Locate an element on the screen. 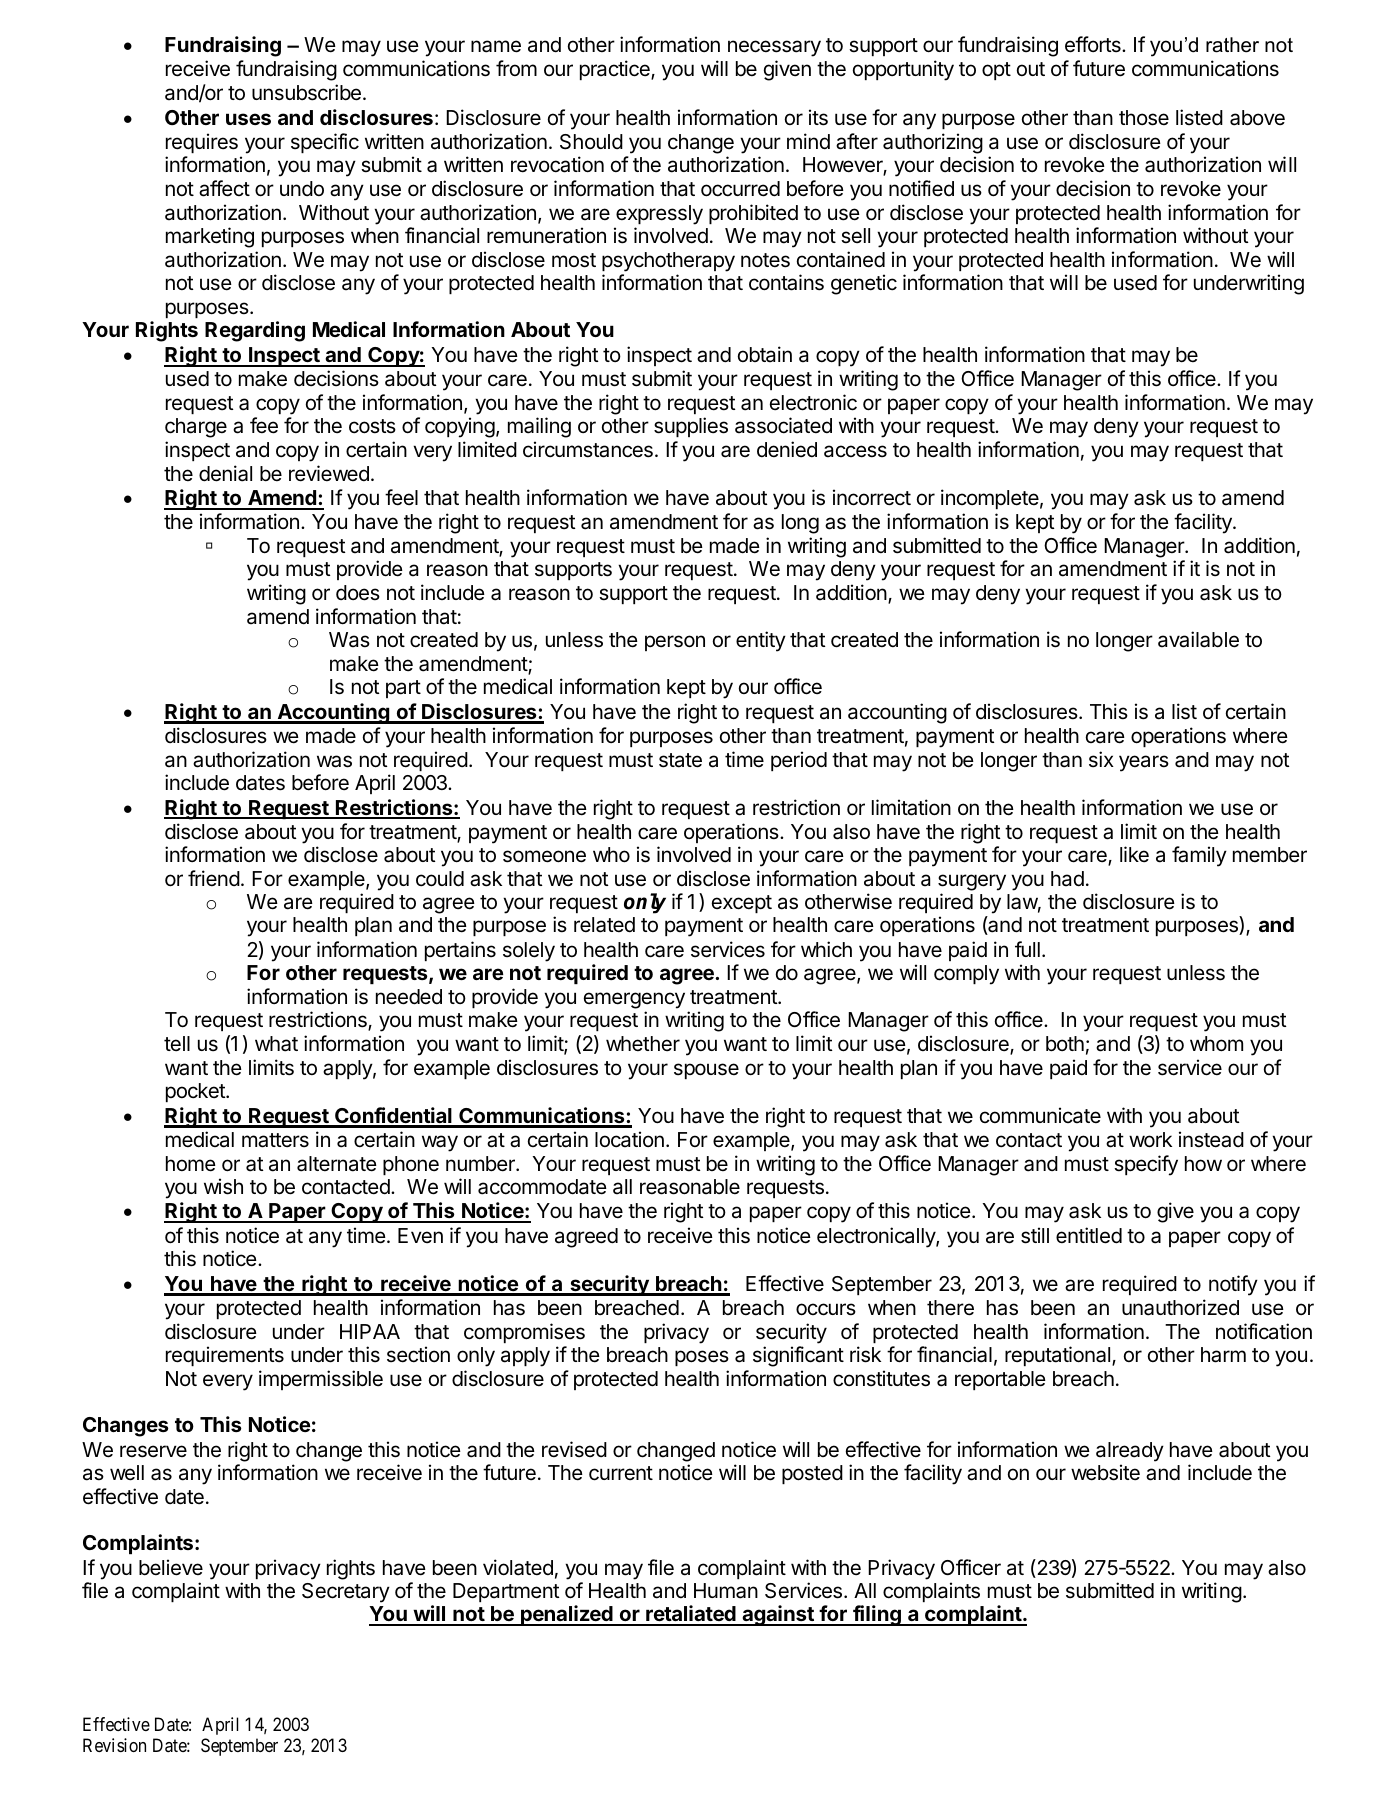 The width and height of the screenshot is (1396, 1806). except is located at coordinates (742, 904).
